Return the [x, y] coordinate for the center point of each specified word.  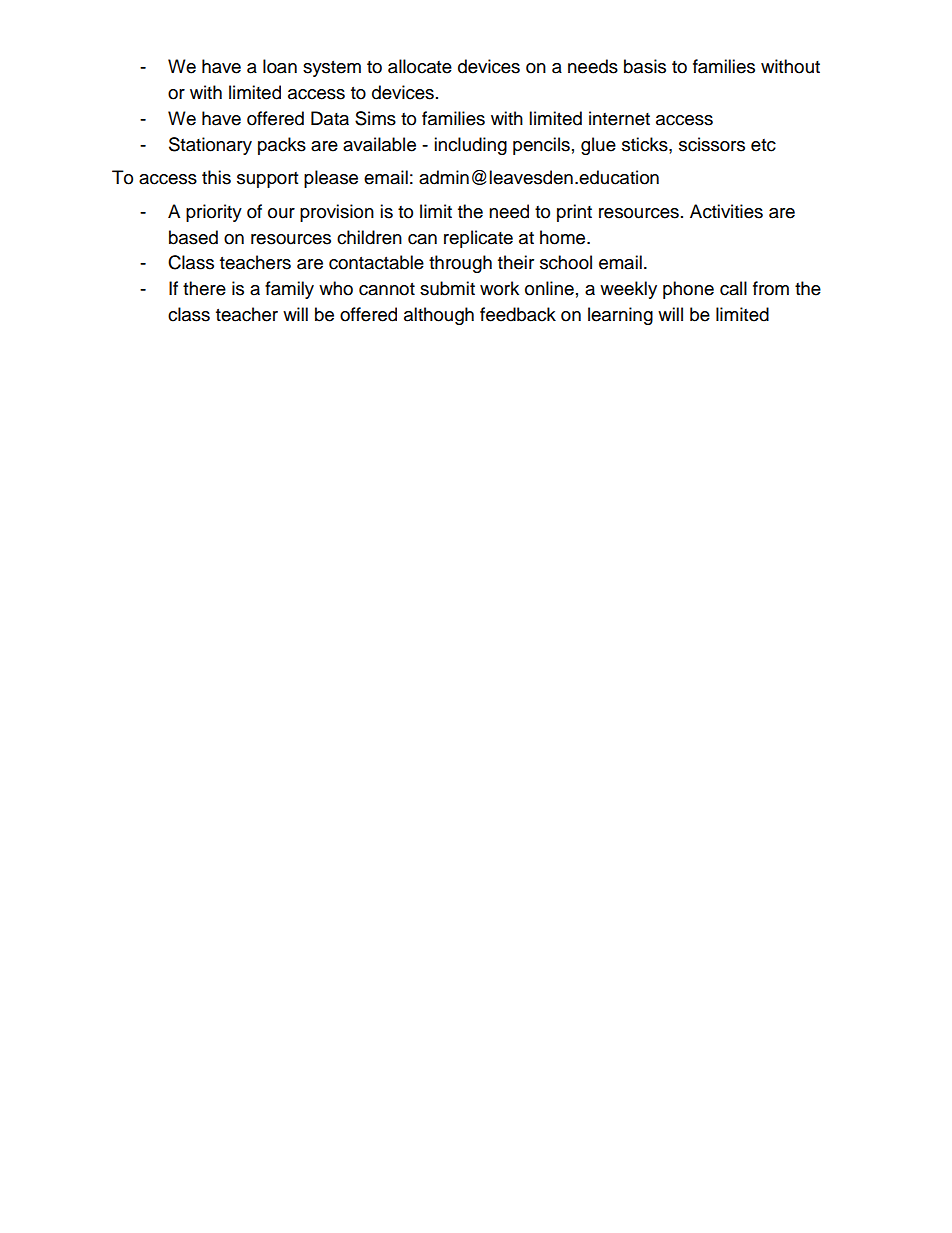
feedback [518, 314]
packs [282, 146]
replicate [478, 239]
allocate [420, 66]
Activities [726, 211]
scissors [712, 144]
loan [280, 66]
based [193, 237]
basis [645, 66]
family [289, 290]
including [470, 146]
